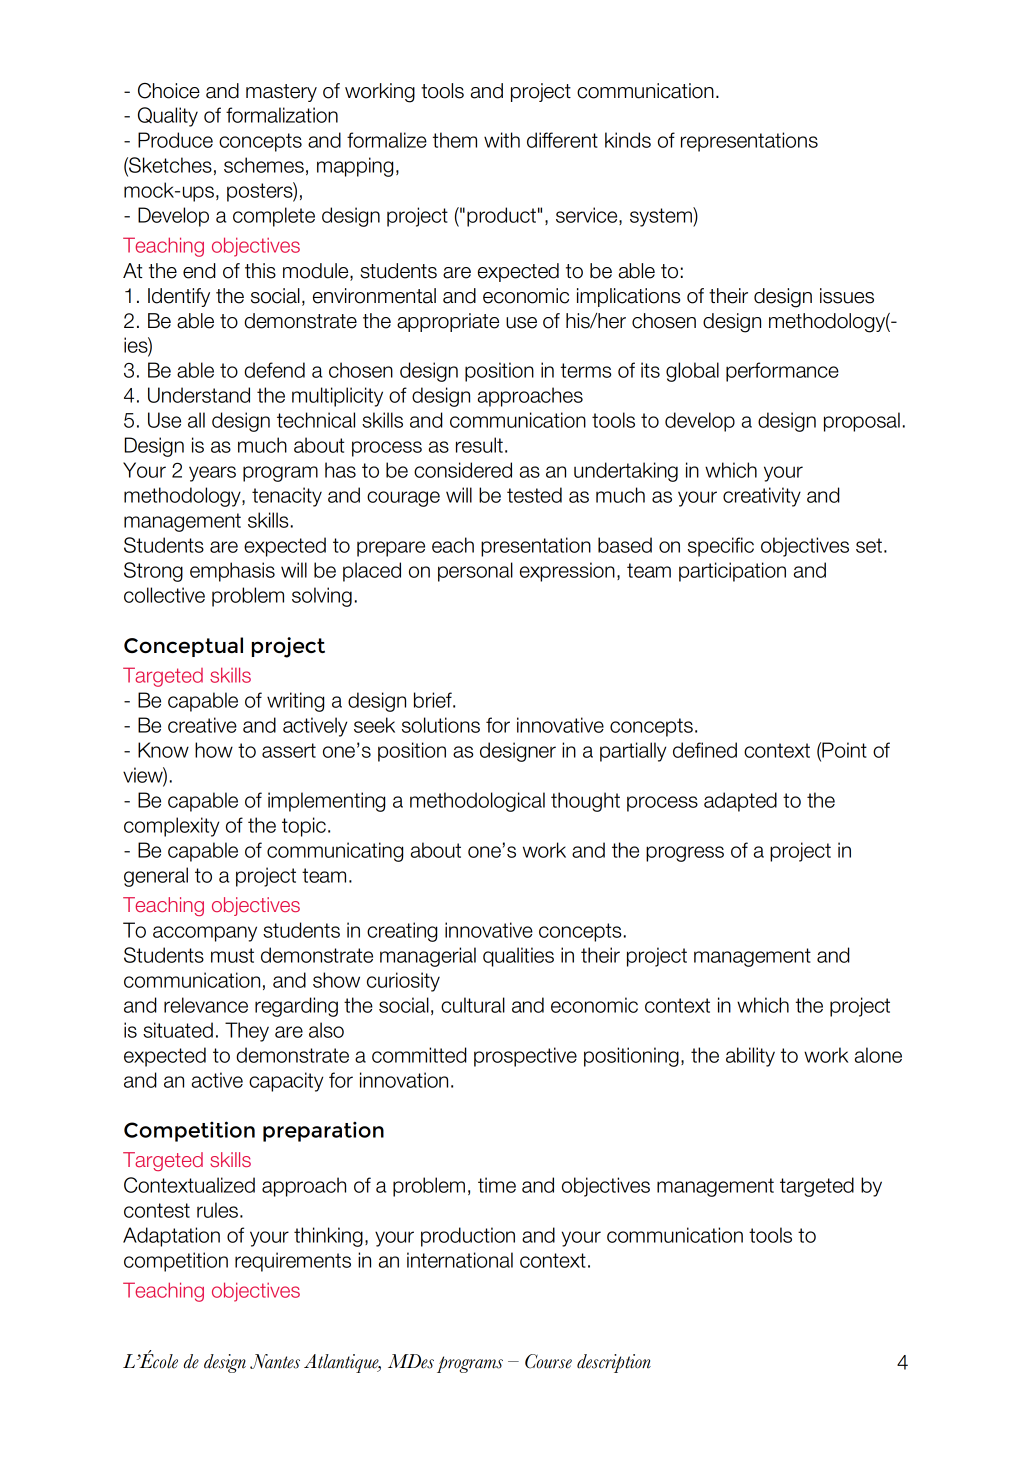 This document has width=1031, height=1459. Describe the element at coordinates (782, 372) in the document. I see `performance` at that location.
